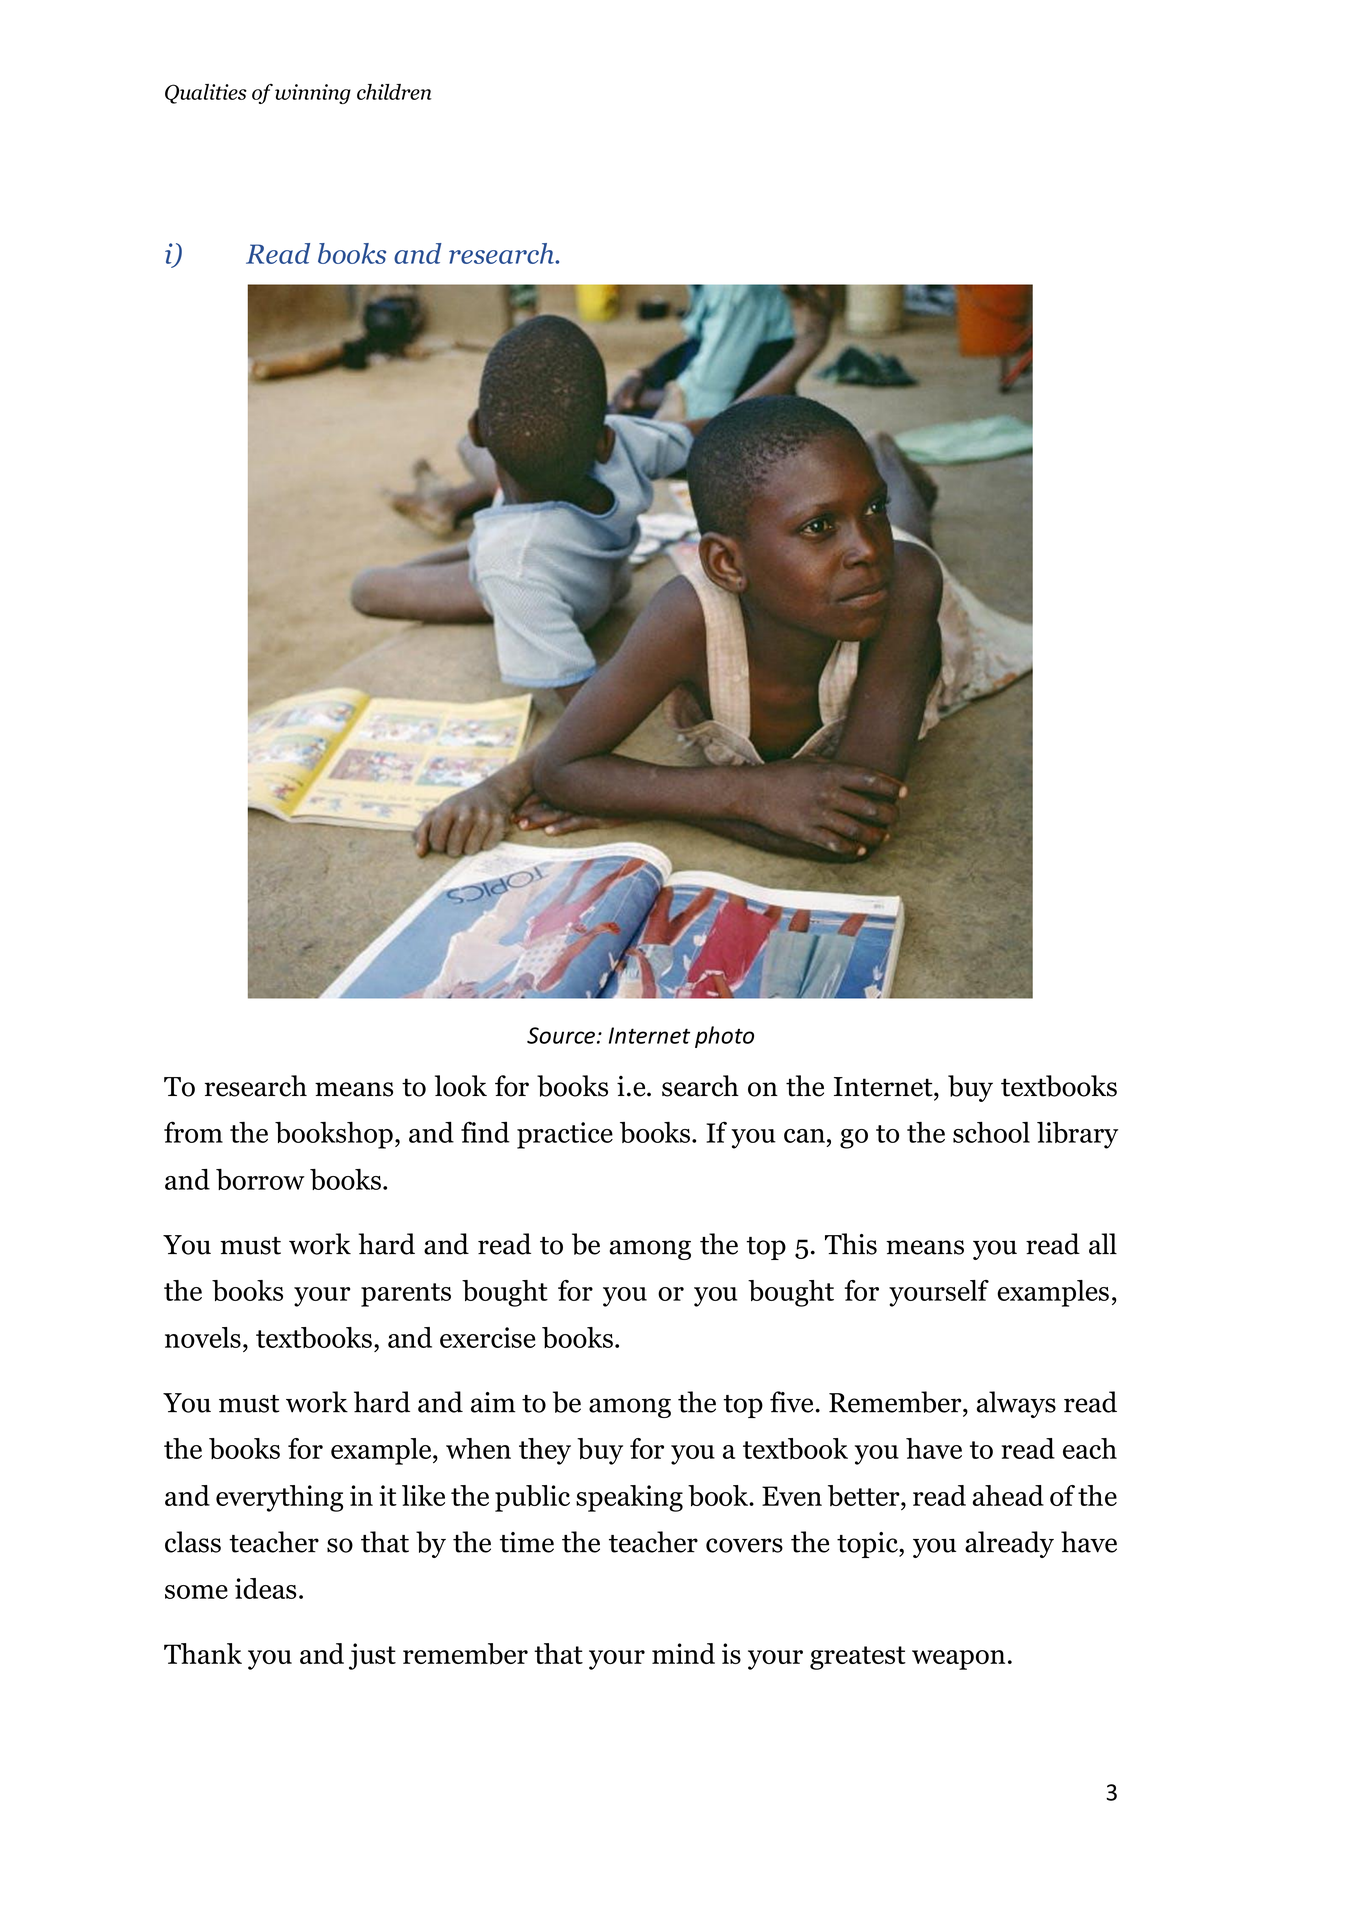  What do you see at coordinates (565, 1135) in the page?
I see `practice` at bounding box center [565, 1135].
